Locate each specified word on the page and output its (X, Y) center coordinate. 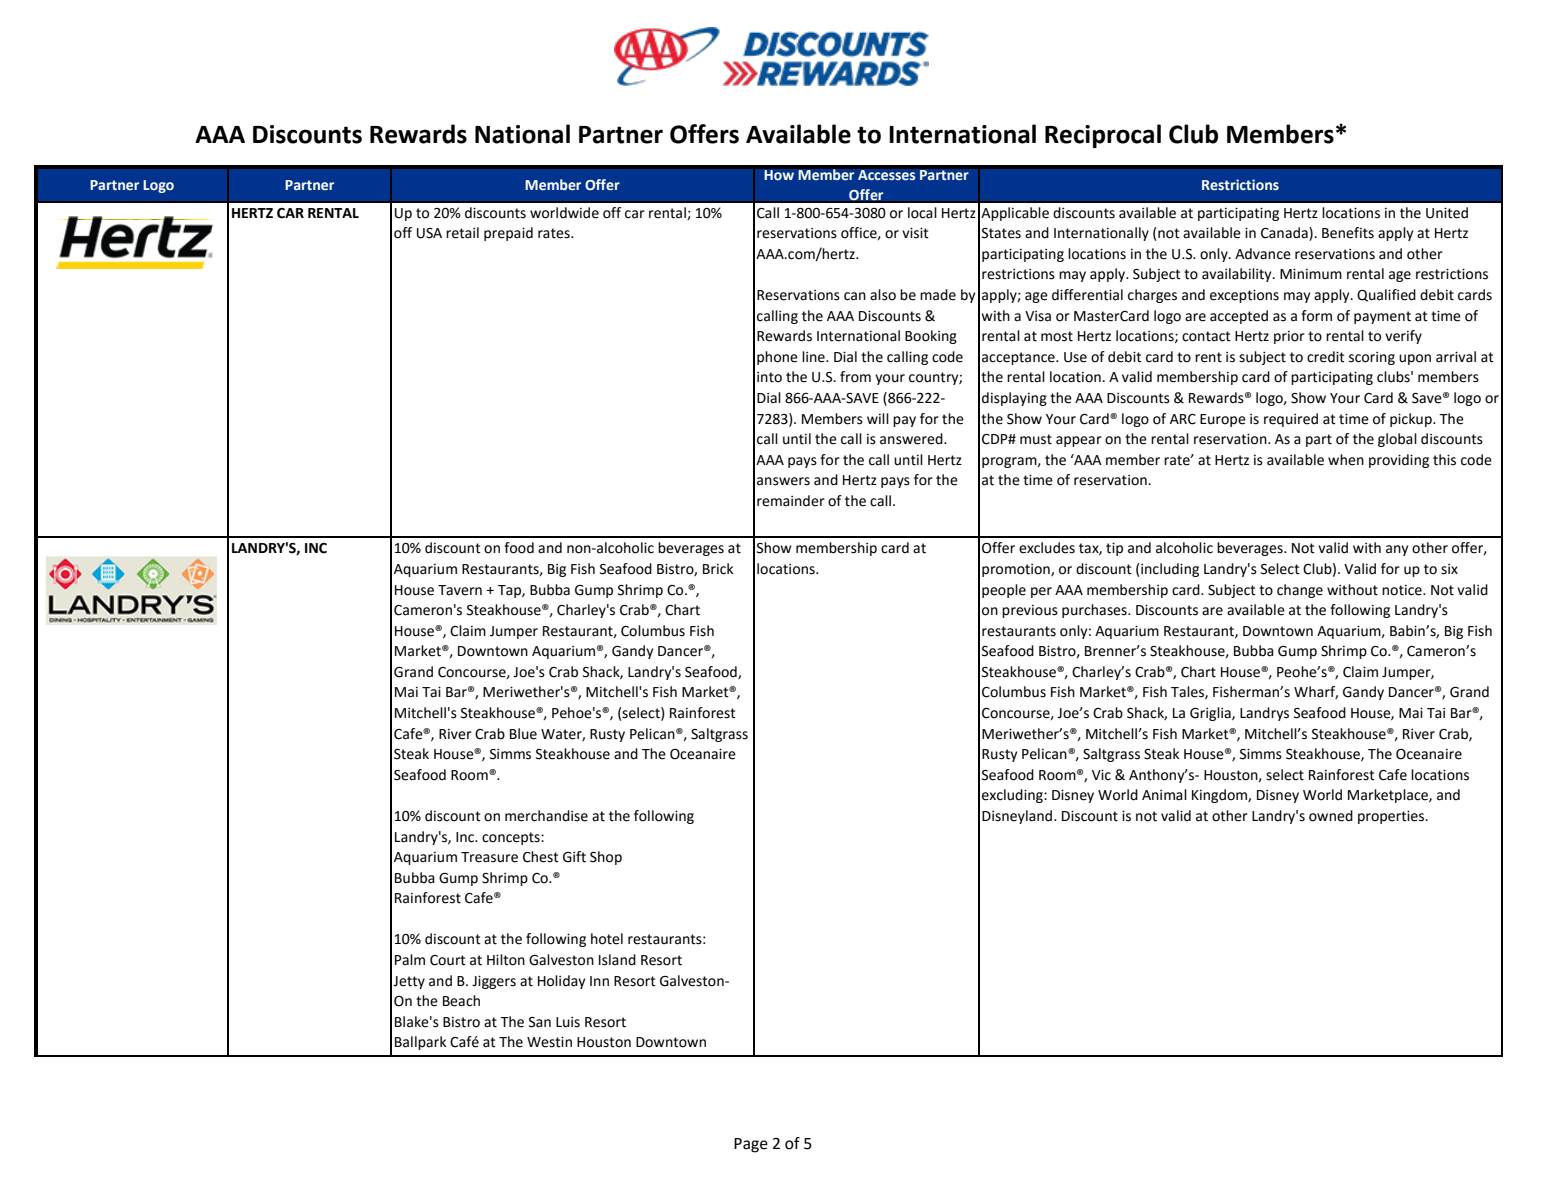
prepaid (508, 234)
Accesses (887, 175)
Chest (541, 857)
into (769, 377)
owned (1331, 816)
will (878, 418)
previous (1030, 611)
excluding (1013, 796)
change (1300, 591)
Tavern (460, 590)
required (1291, 420)
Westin (549, 1042)
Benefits (1348, 233)
